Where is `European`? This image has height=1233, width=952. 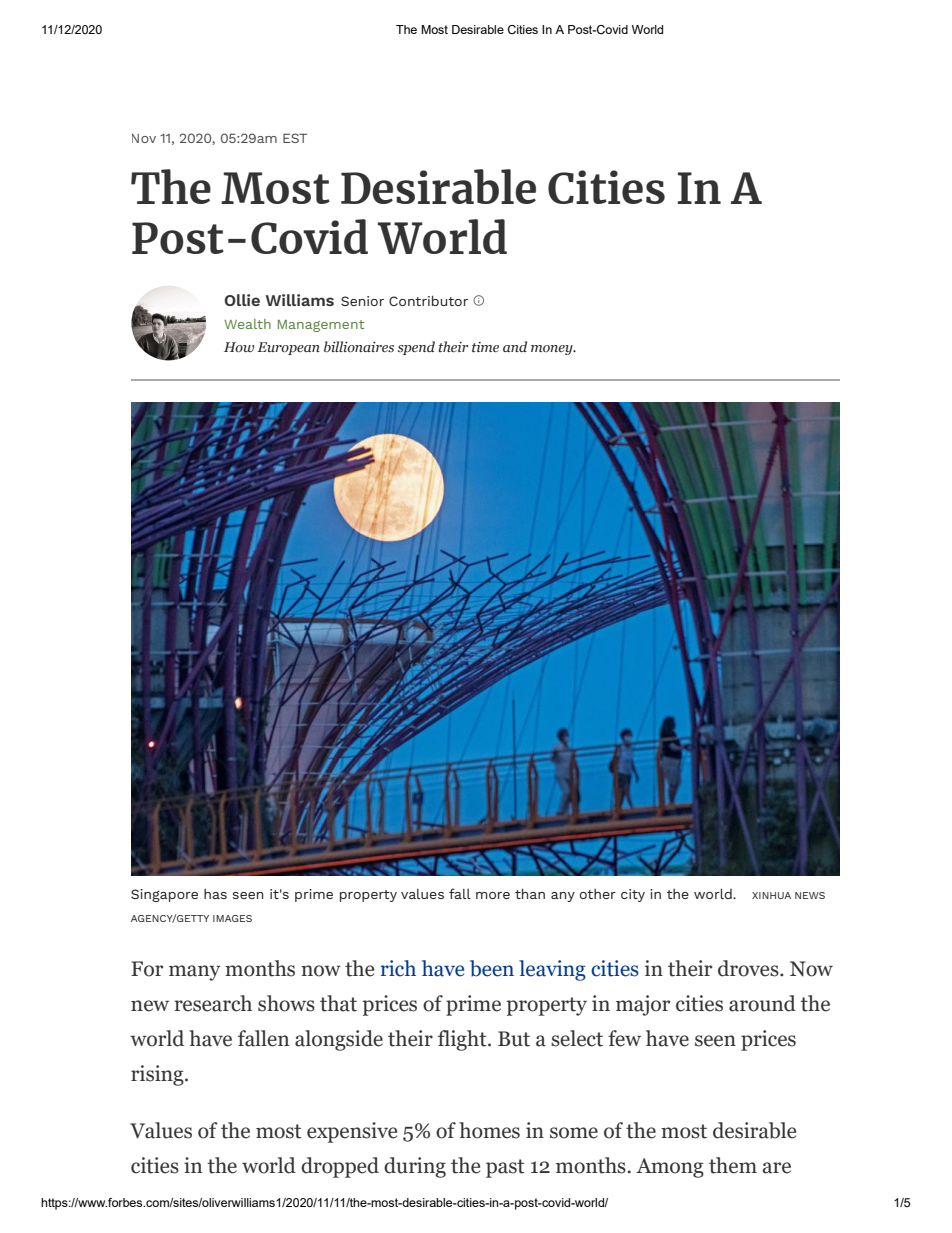
European is located at coordinates (288, 348).
